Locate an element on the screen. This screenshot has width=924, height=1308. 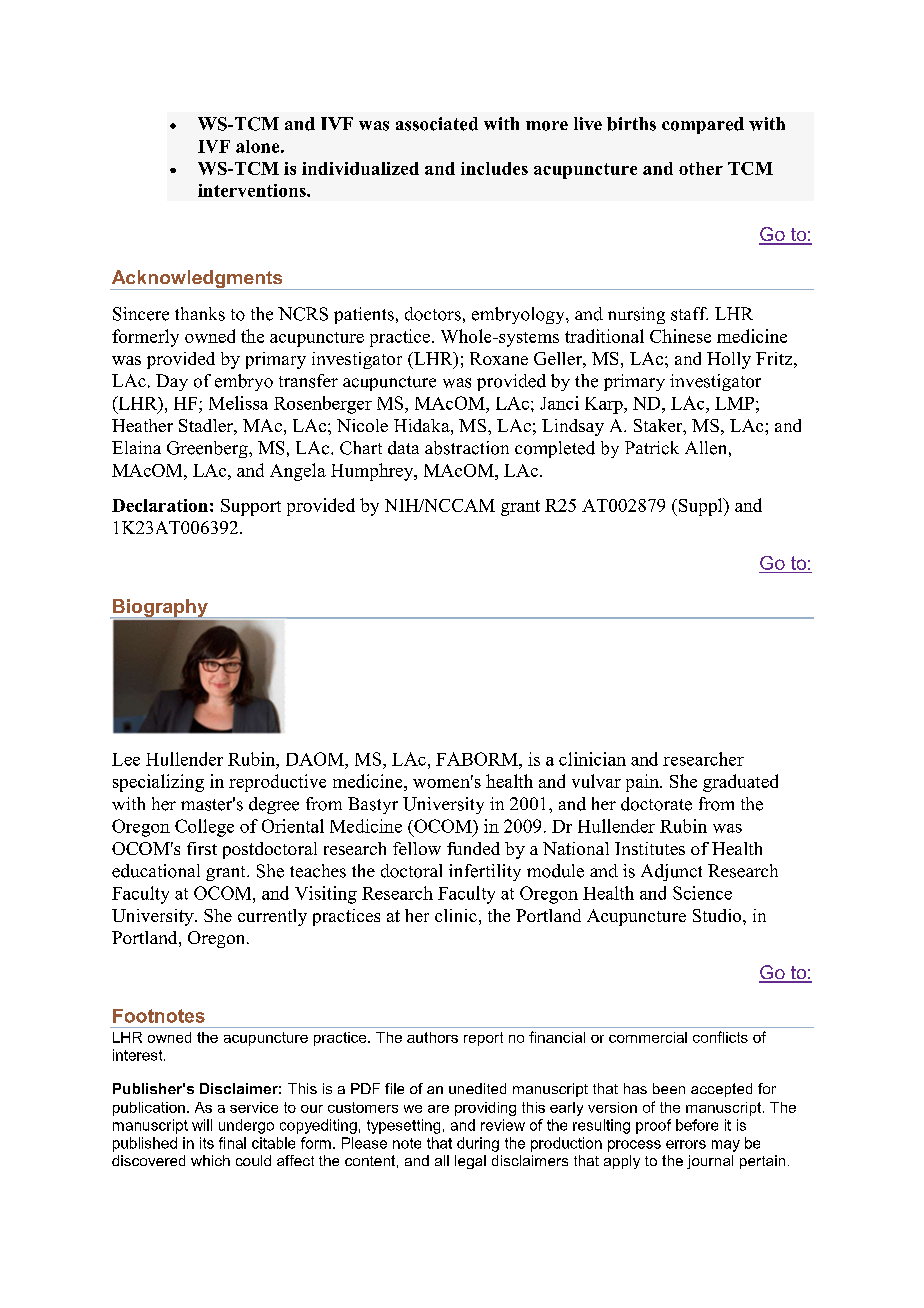
other is located at coordinates (701, 168).
